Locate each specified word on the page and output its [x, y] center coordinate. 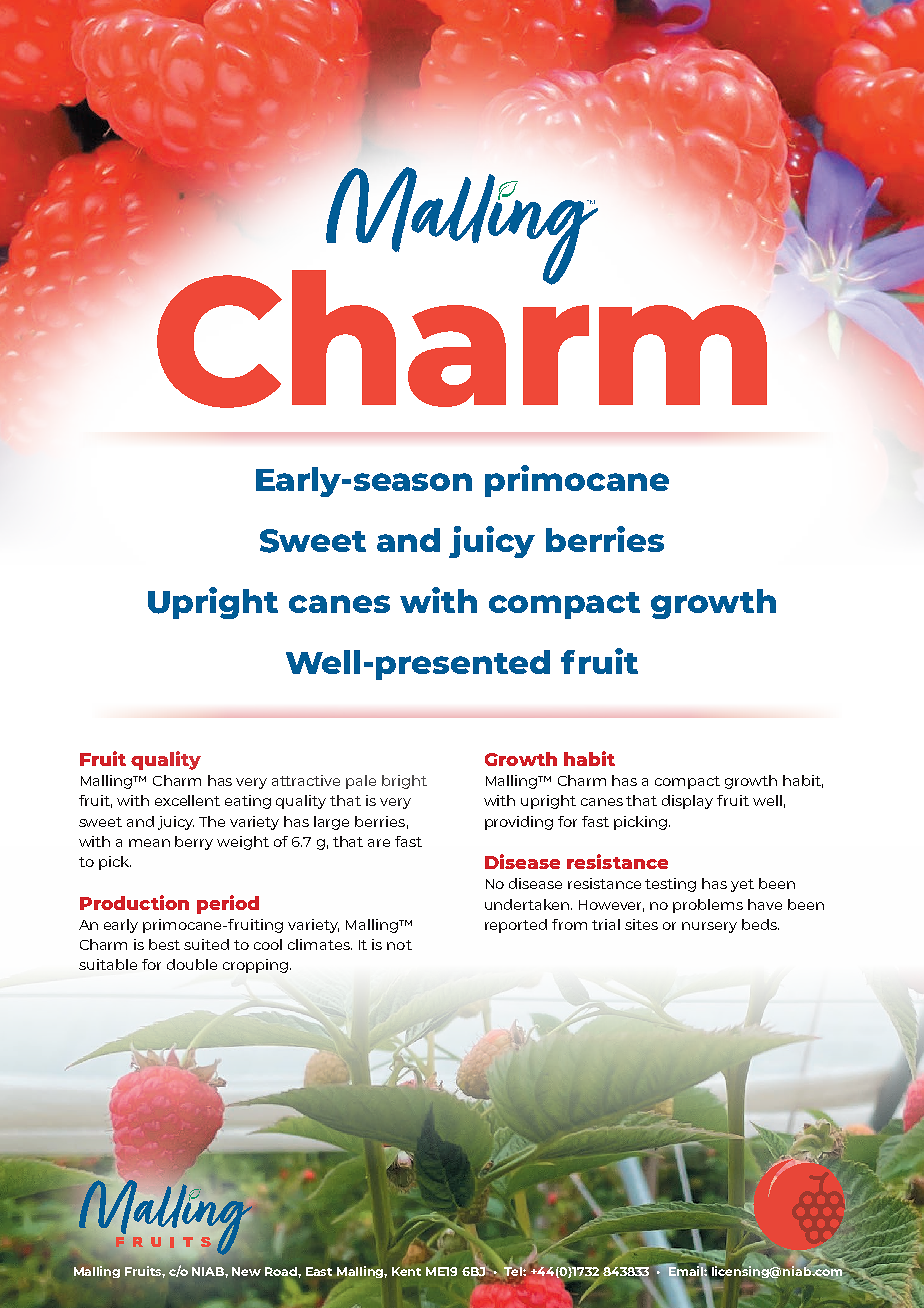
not [399, 945]
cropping [255, 966]
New [246, 1271]
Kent [406, 1271]
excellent [187, 800]
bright [404, 782]
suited [206, 944]
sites [641, 924]
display [687, 802]
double [192, 964]
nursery [709, 927]
